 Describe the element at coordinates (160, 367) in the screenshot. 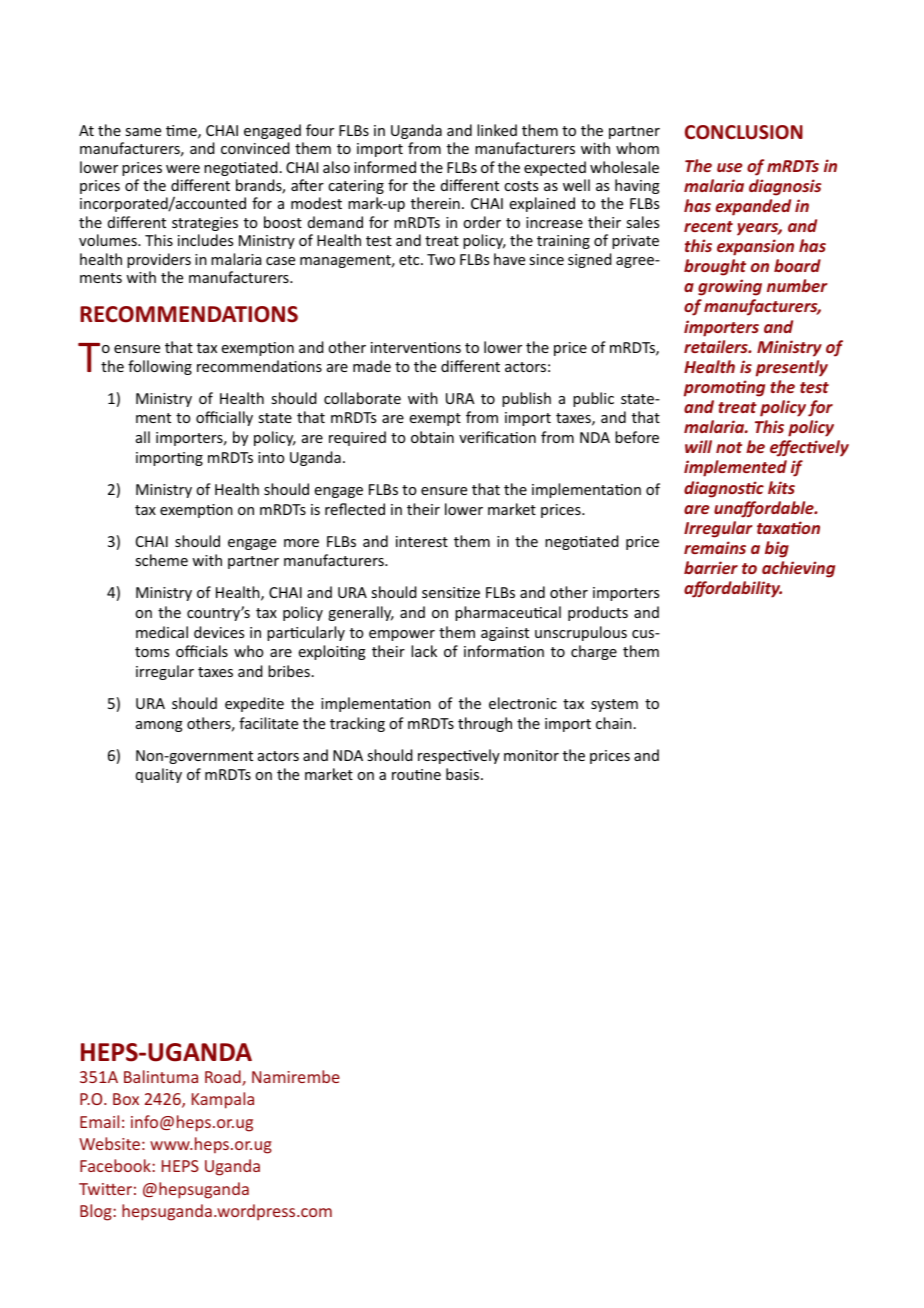

I see `following` at that location.
